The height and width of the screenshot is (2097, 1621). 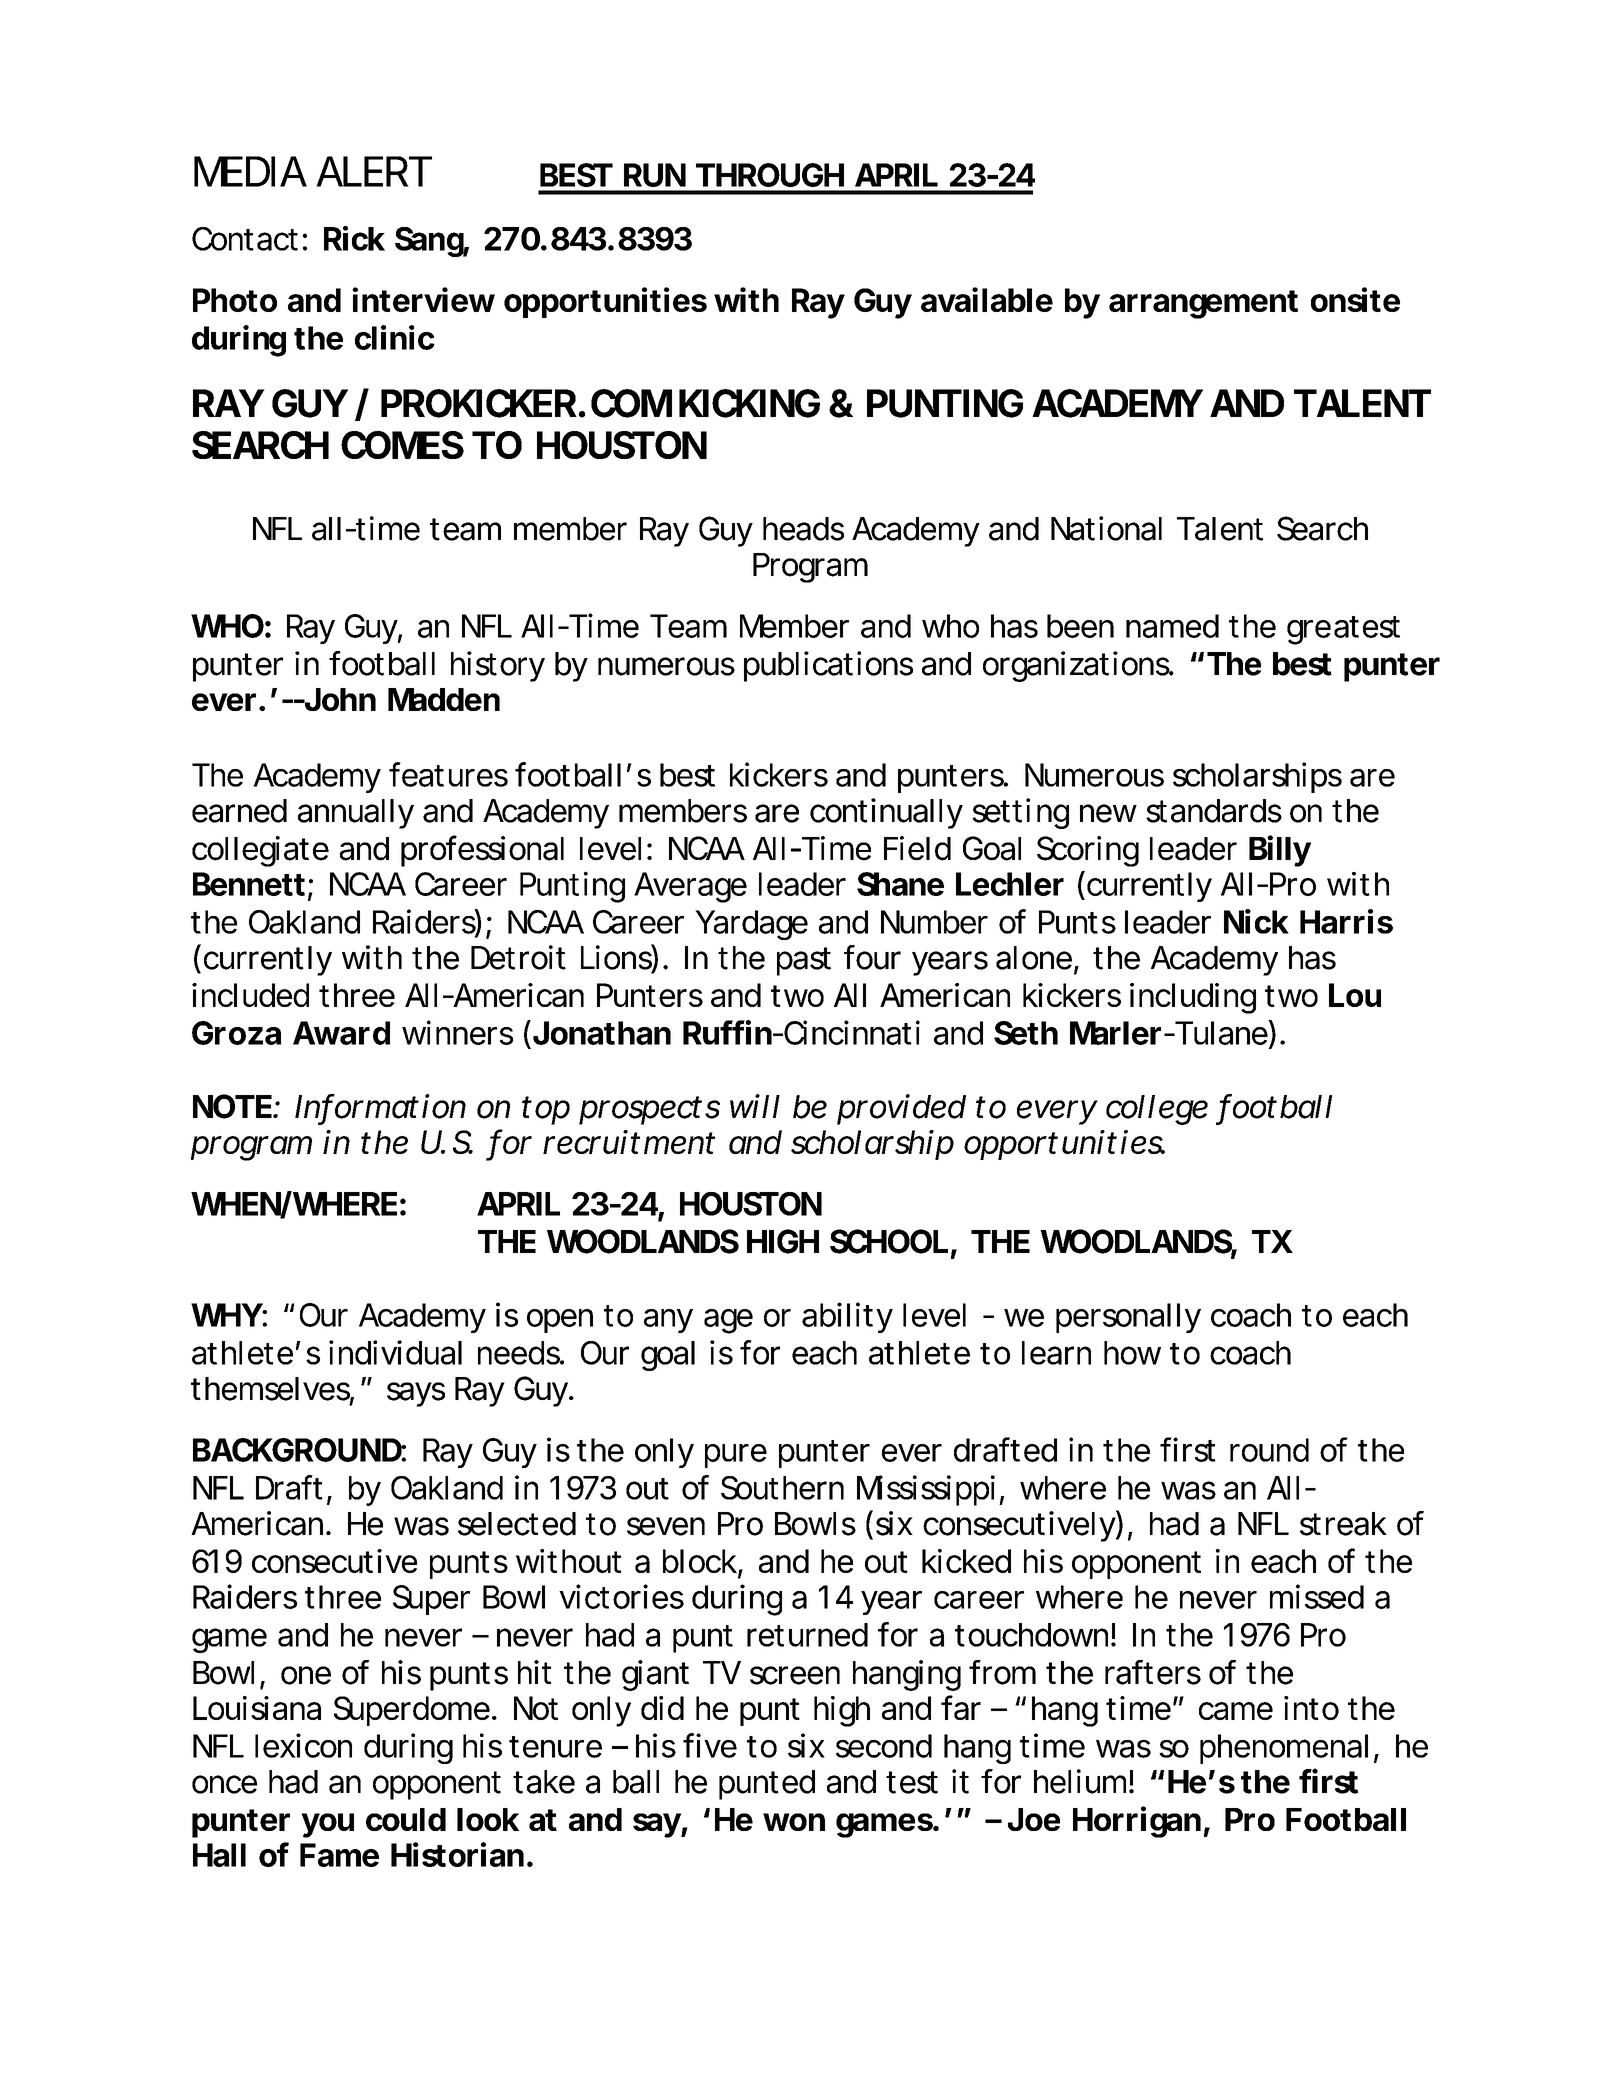 What do you see at coordinates (395, 1352) in the screenshot?
I see `individual` at bounding box center [395, 1352].
